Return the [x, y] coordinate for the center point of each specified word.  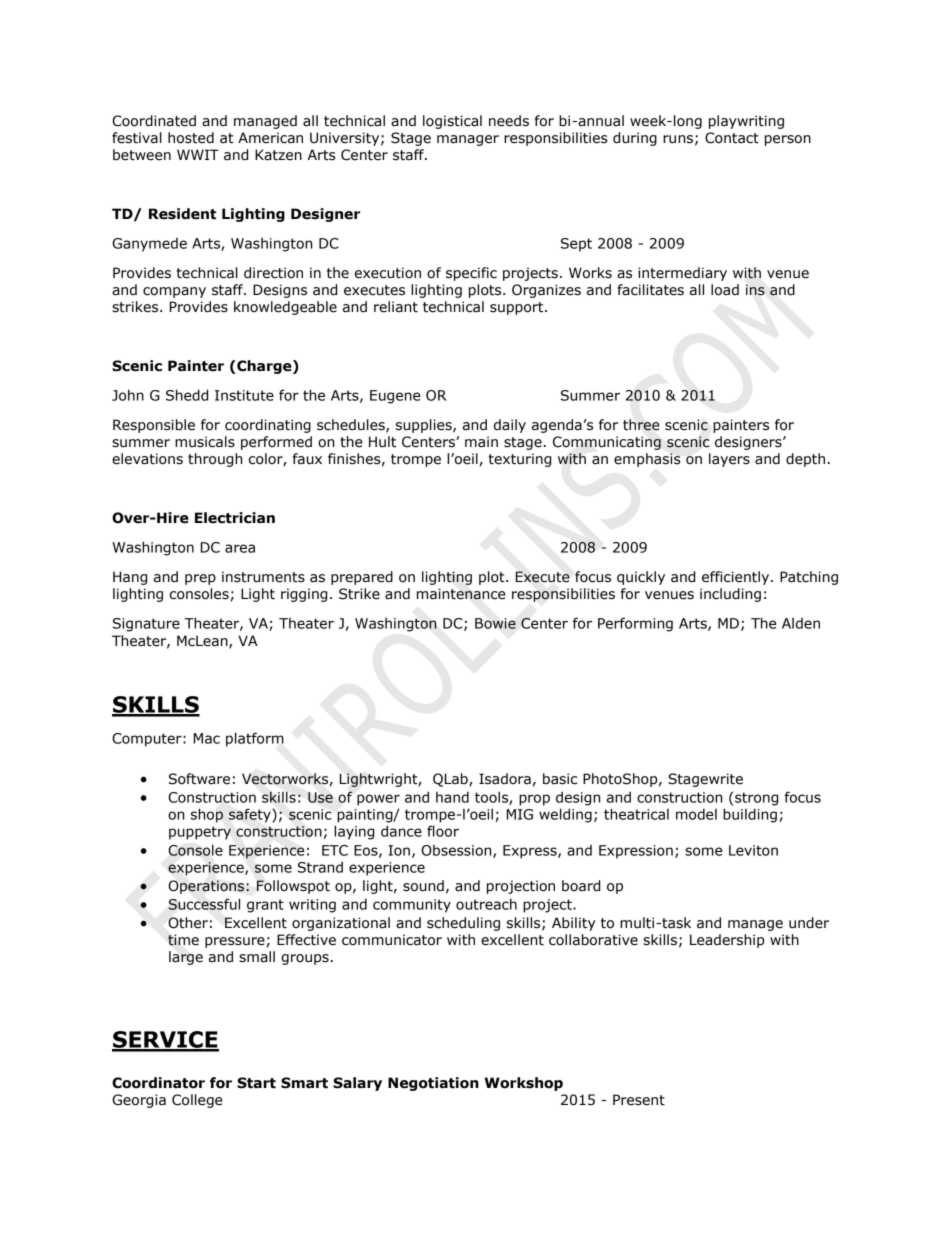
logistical [452, 122]
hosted [191, 138]
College [197, 1101]
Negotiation [433, 1084]
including [730, 595]
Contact [732, 138]
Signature [146, 625]
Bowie [495, 623]
